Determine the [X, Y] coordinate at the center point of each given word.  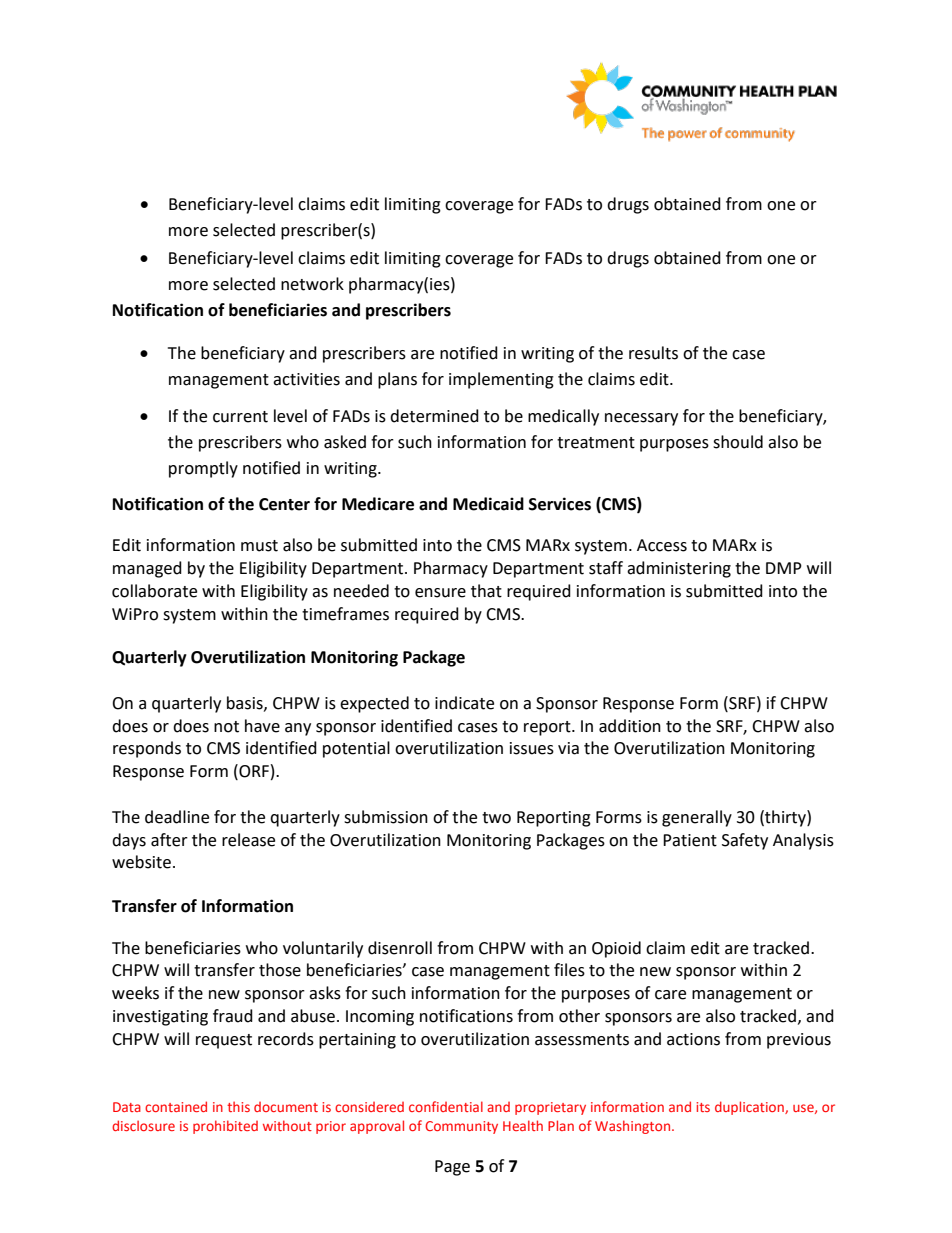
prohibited [225, 1127]
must [259, 546]
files [569, 970]
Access [662, 545]
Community [461, 1127]
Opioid [616, 949]
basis [246, 703]
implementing [501, 380]
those [280, 970]
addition [630, 726]
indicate [464, 703]
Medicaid [488, 504]
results [653, 353]
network [312, 284]
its [703, 1107]
